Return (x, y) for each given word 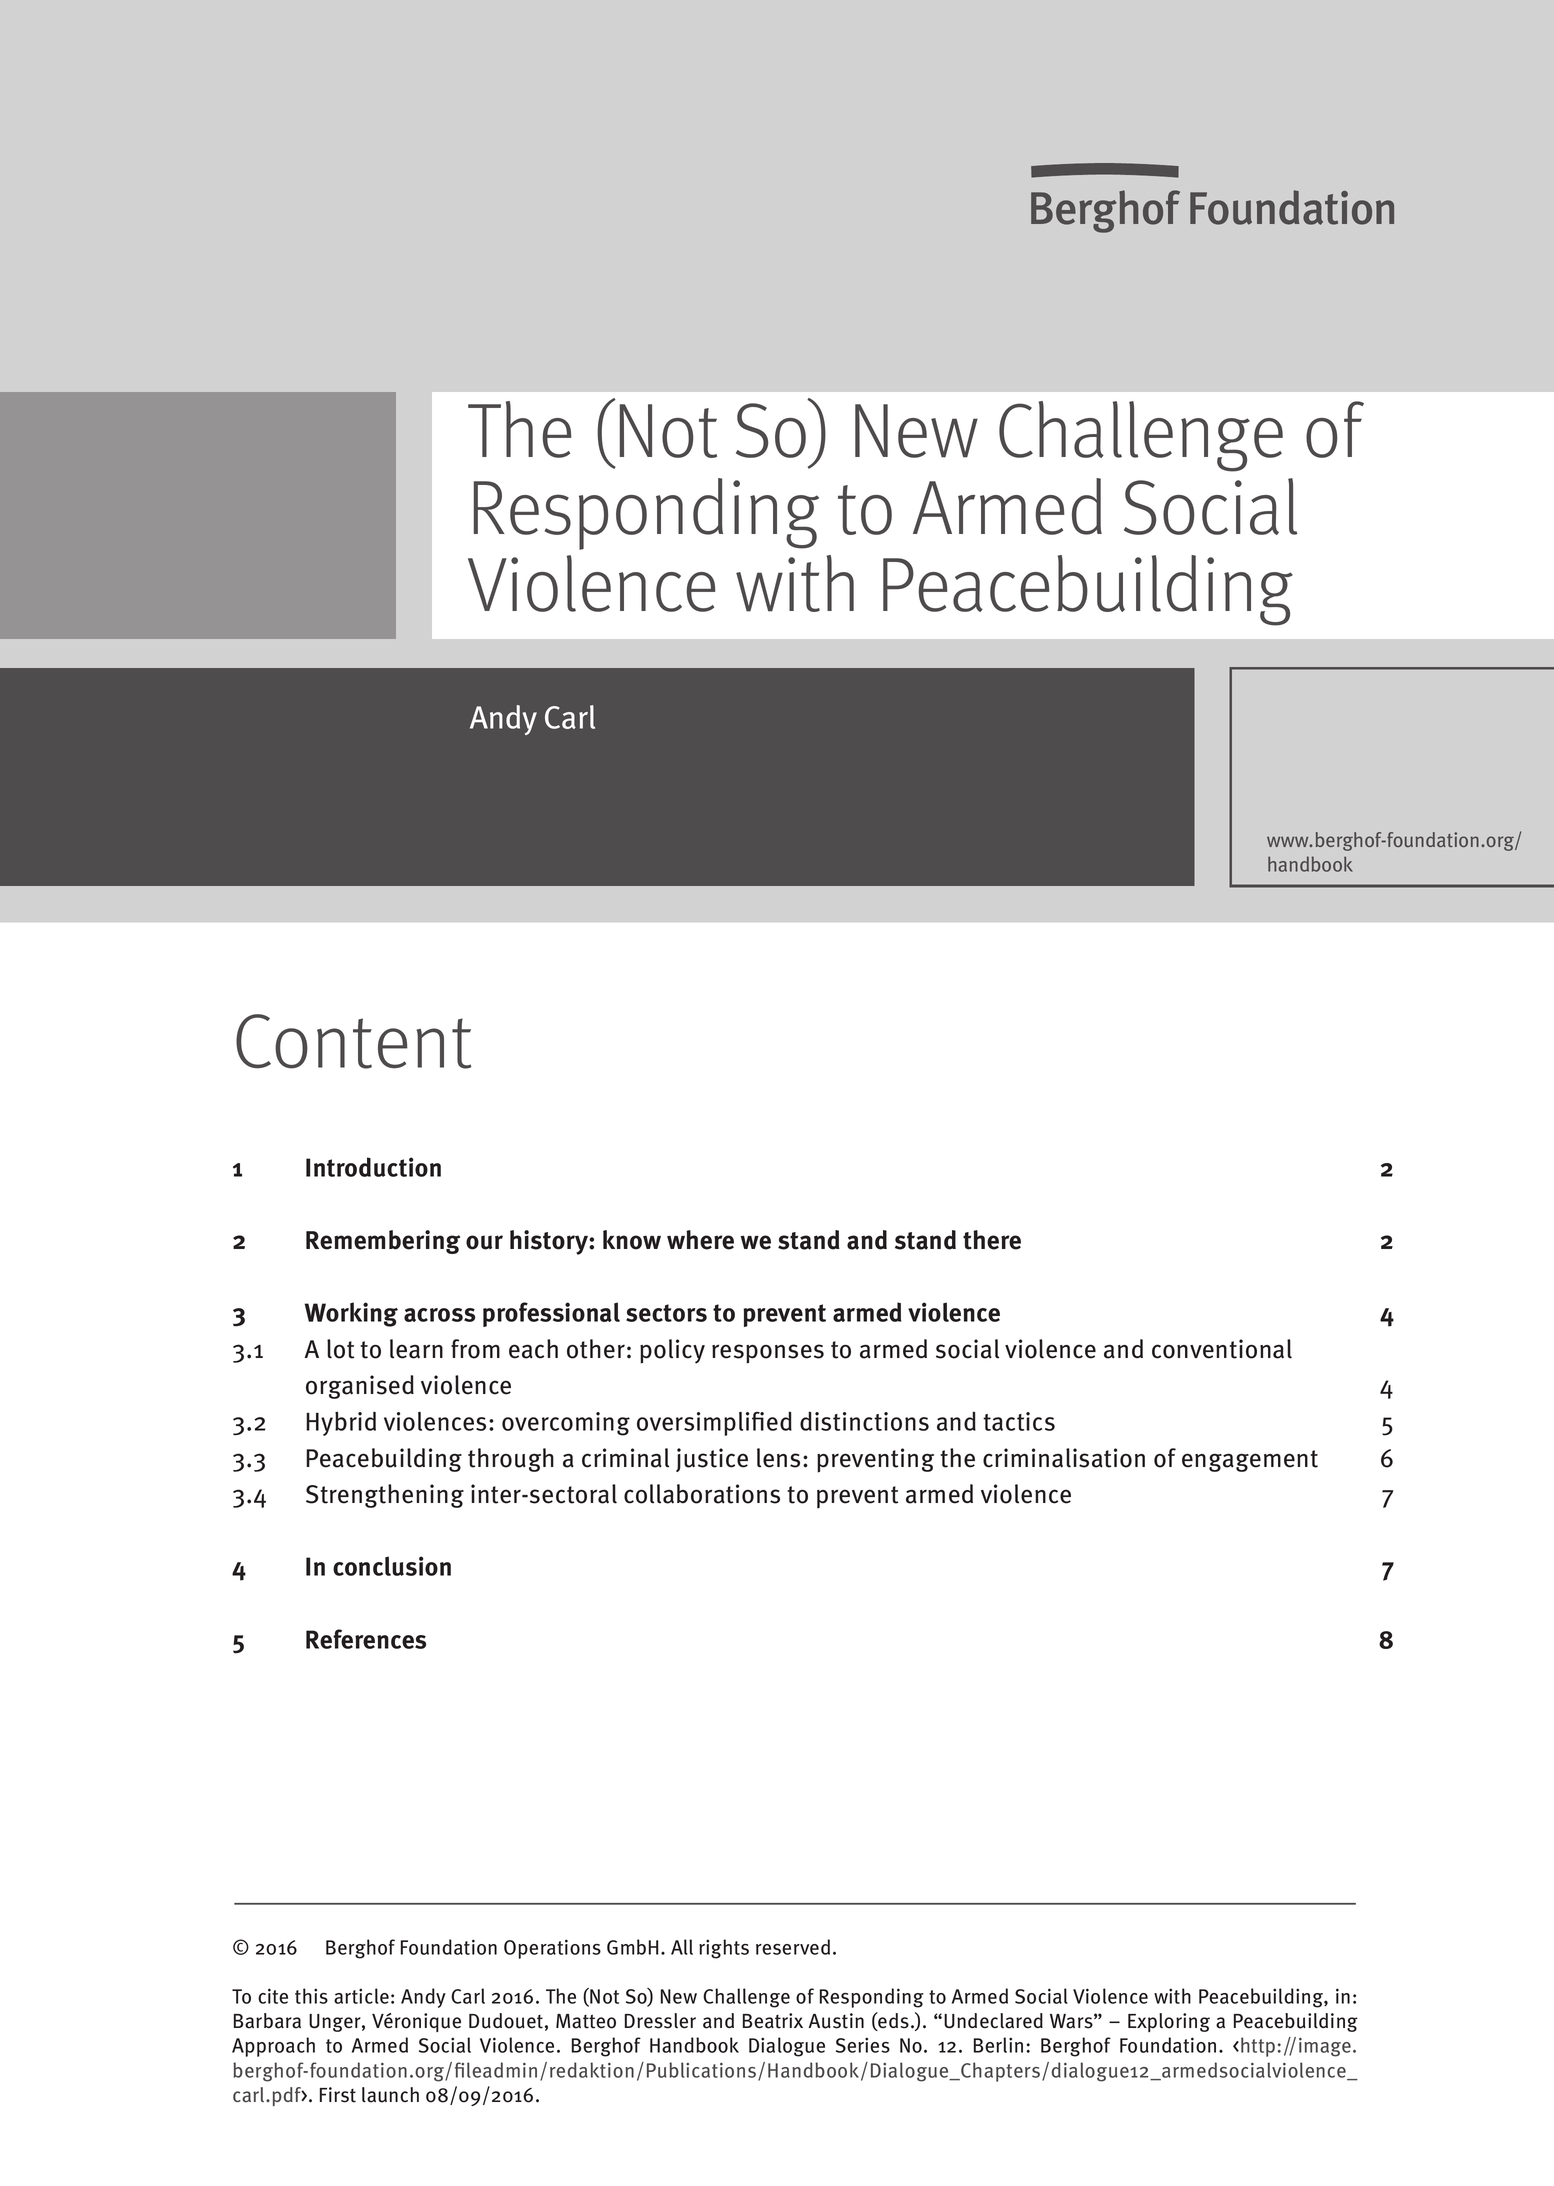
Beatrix (773, 2021)
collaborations (702, 1494)
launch (390, 2095)
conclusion (392, 1566)
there (992, 1240)
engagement (1250, 1461)
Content (353, 1041)
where (700, 1240)
